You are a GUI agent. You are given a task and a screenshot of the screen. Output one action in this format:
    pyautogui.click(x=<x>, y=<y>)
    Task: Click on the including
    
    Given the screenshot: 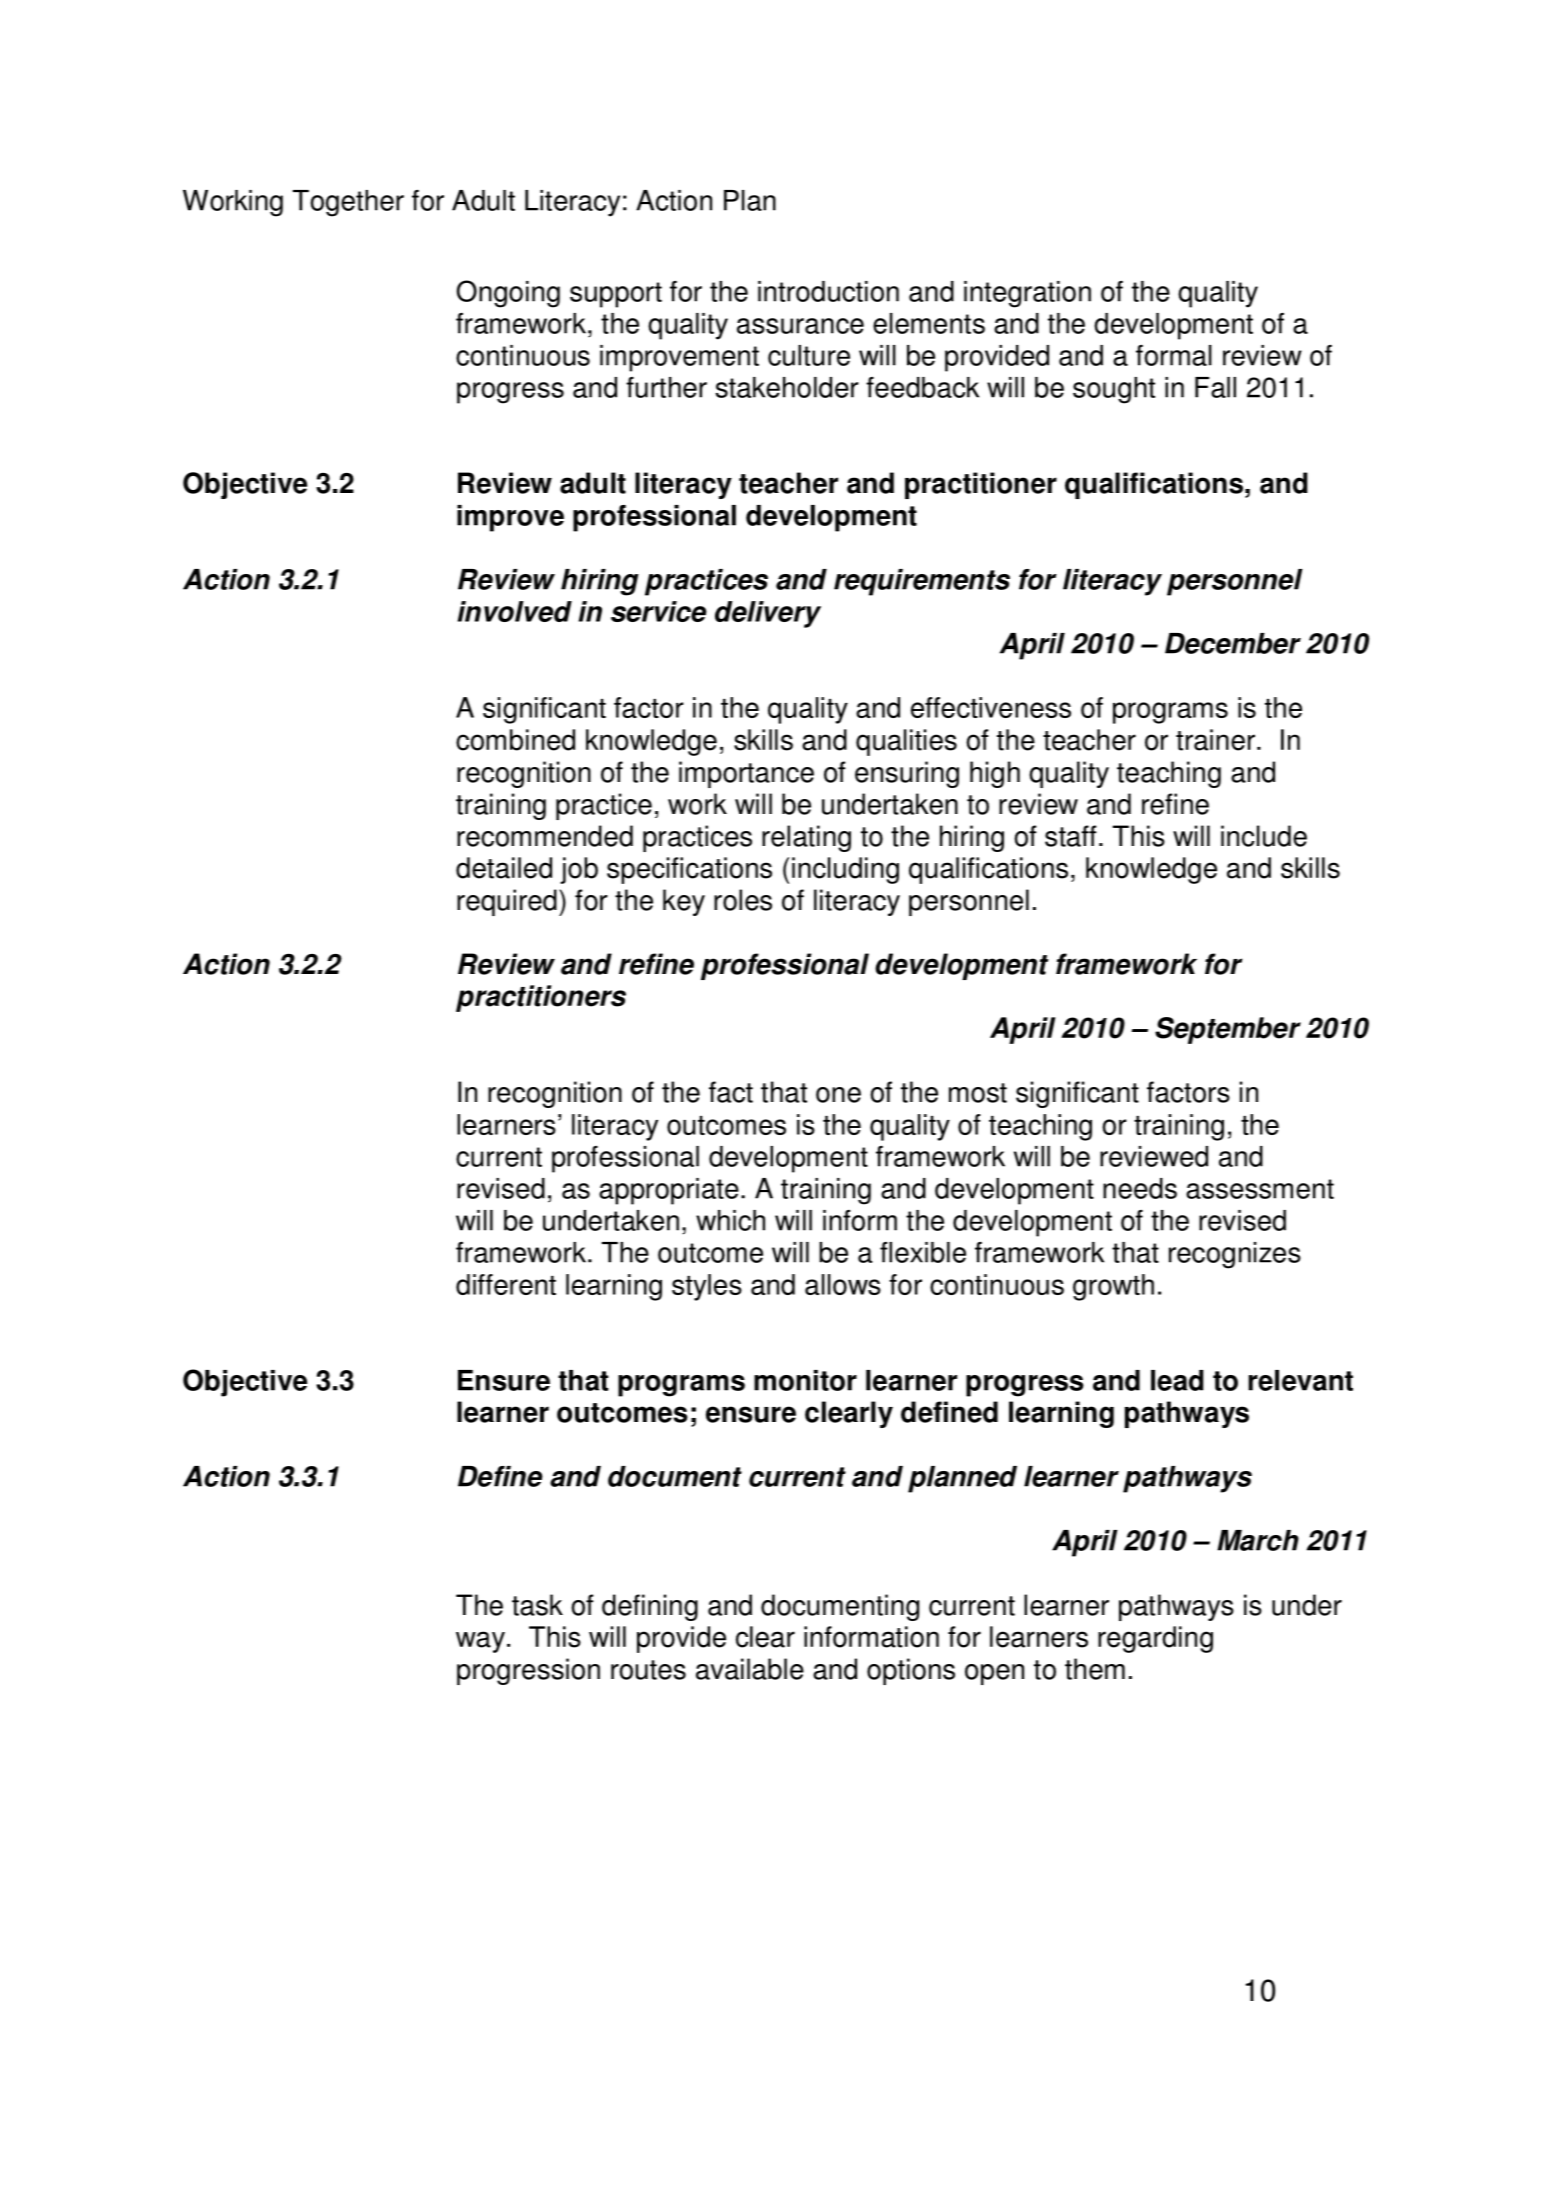 What is the action you would take?
    pyautogui.click(x=845, y=870)
